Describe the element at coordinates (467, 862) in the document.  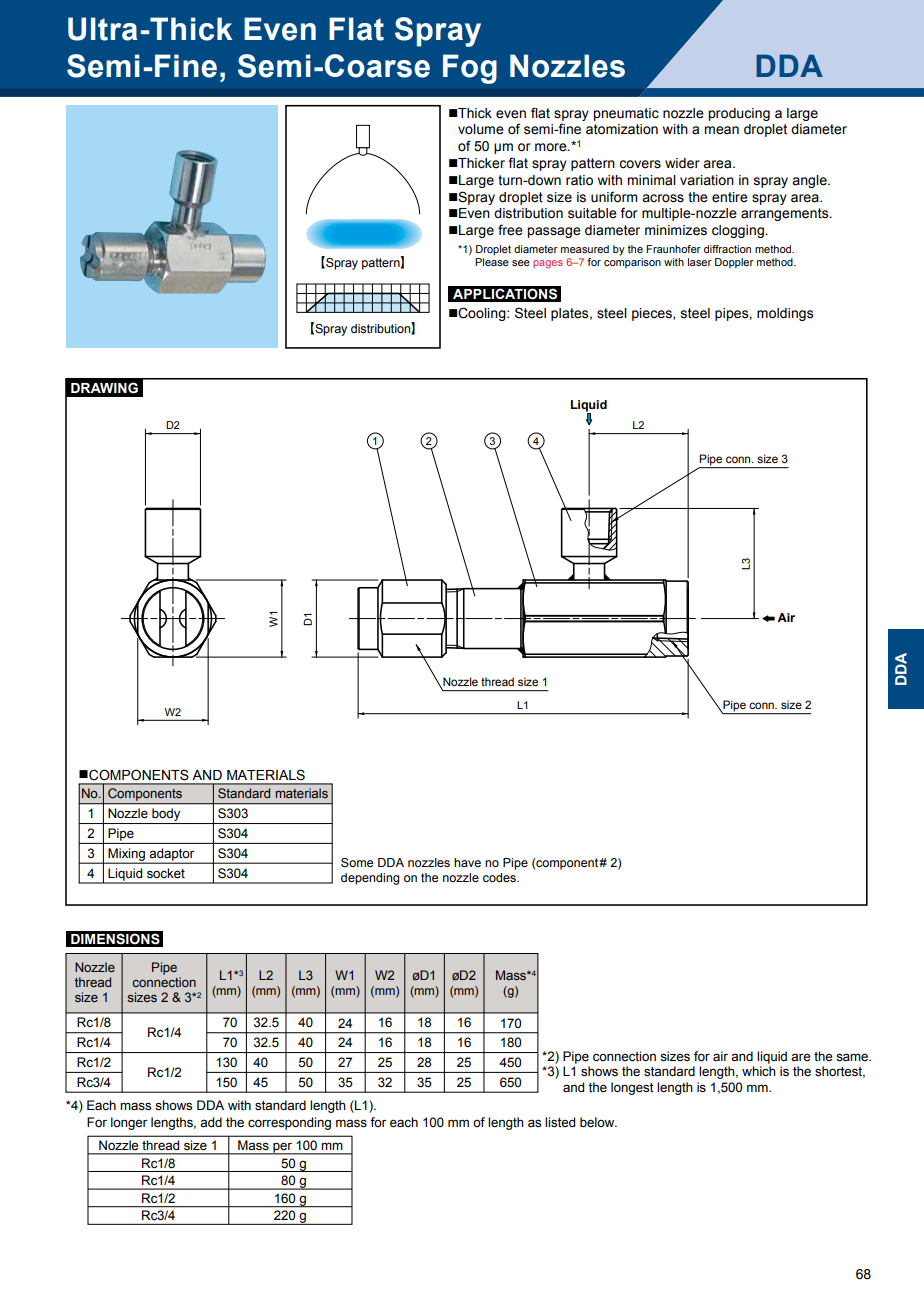
I see `have` at that location.
